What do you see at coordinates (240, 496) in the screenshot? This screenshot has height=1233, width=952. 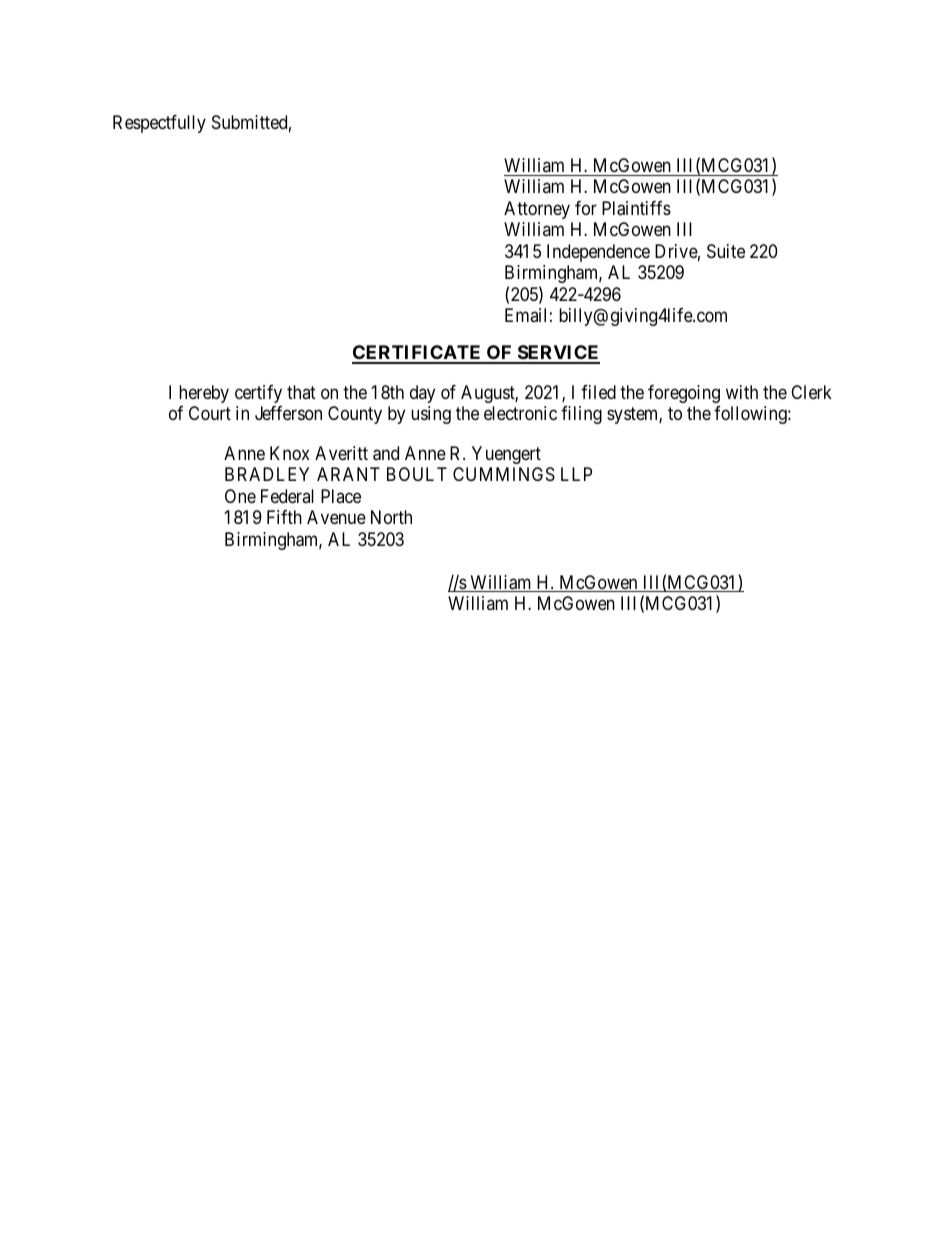 I see `One` at bounding box center [240, 496].
